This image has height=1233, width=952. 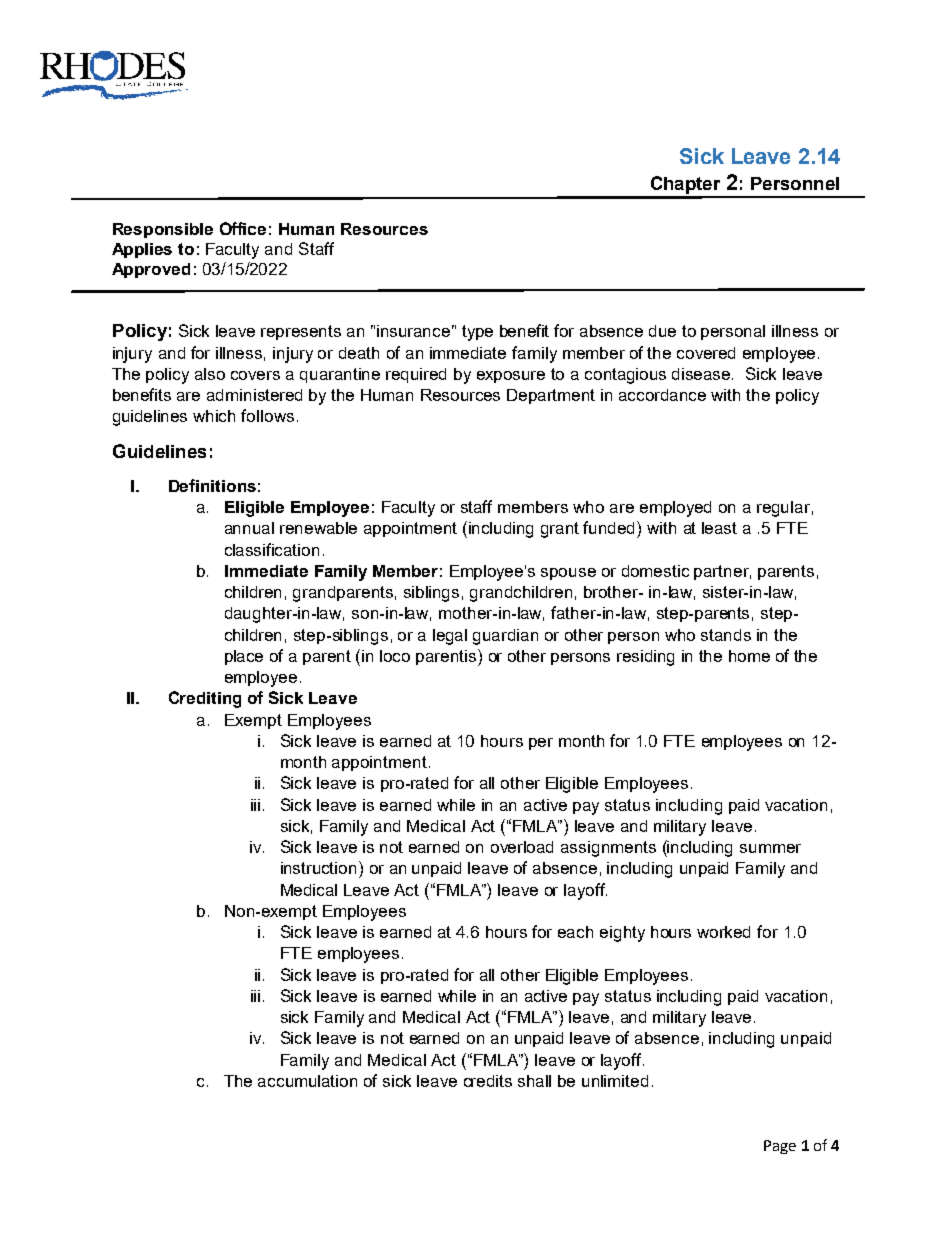 What do you see at coordinates (205, 699) in the image?
I see `Crediting` at bounding box center [205, 699].
